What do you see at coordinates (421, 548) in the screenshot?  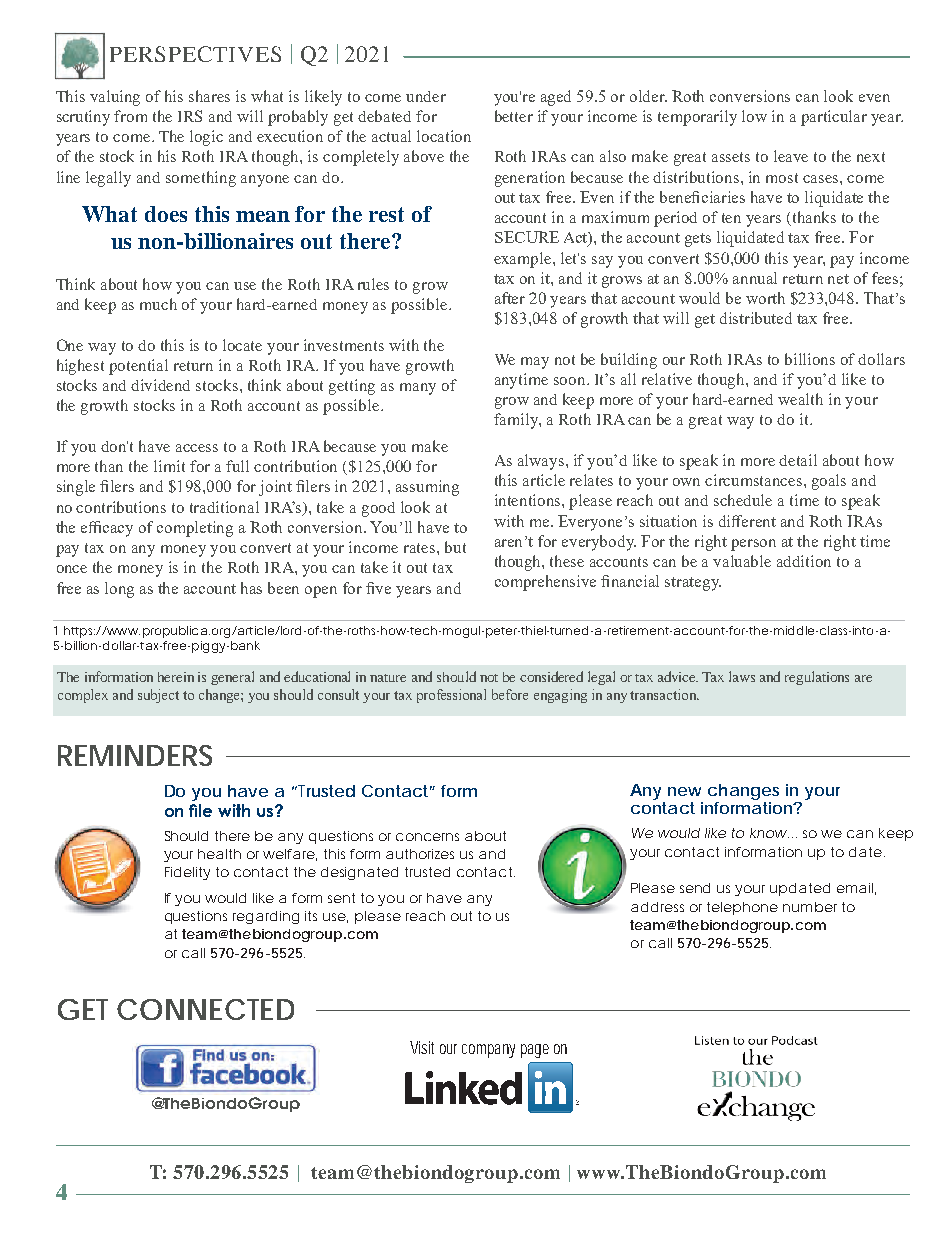 I see `rates` at bounding box center [421, 548].
